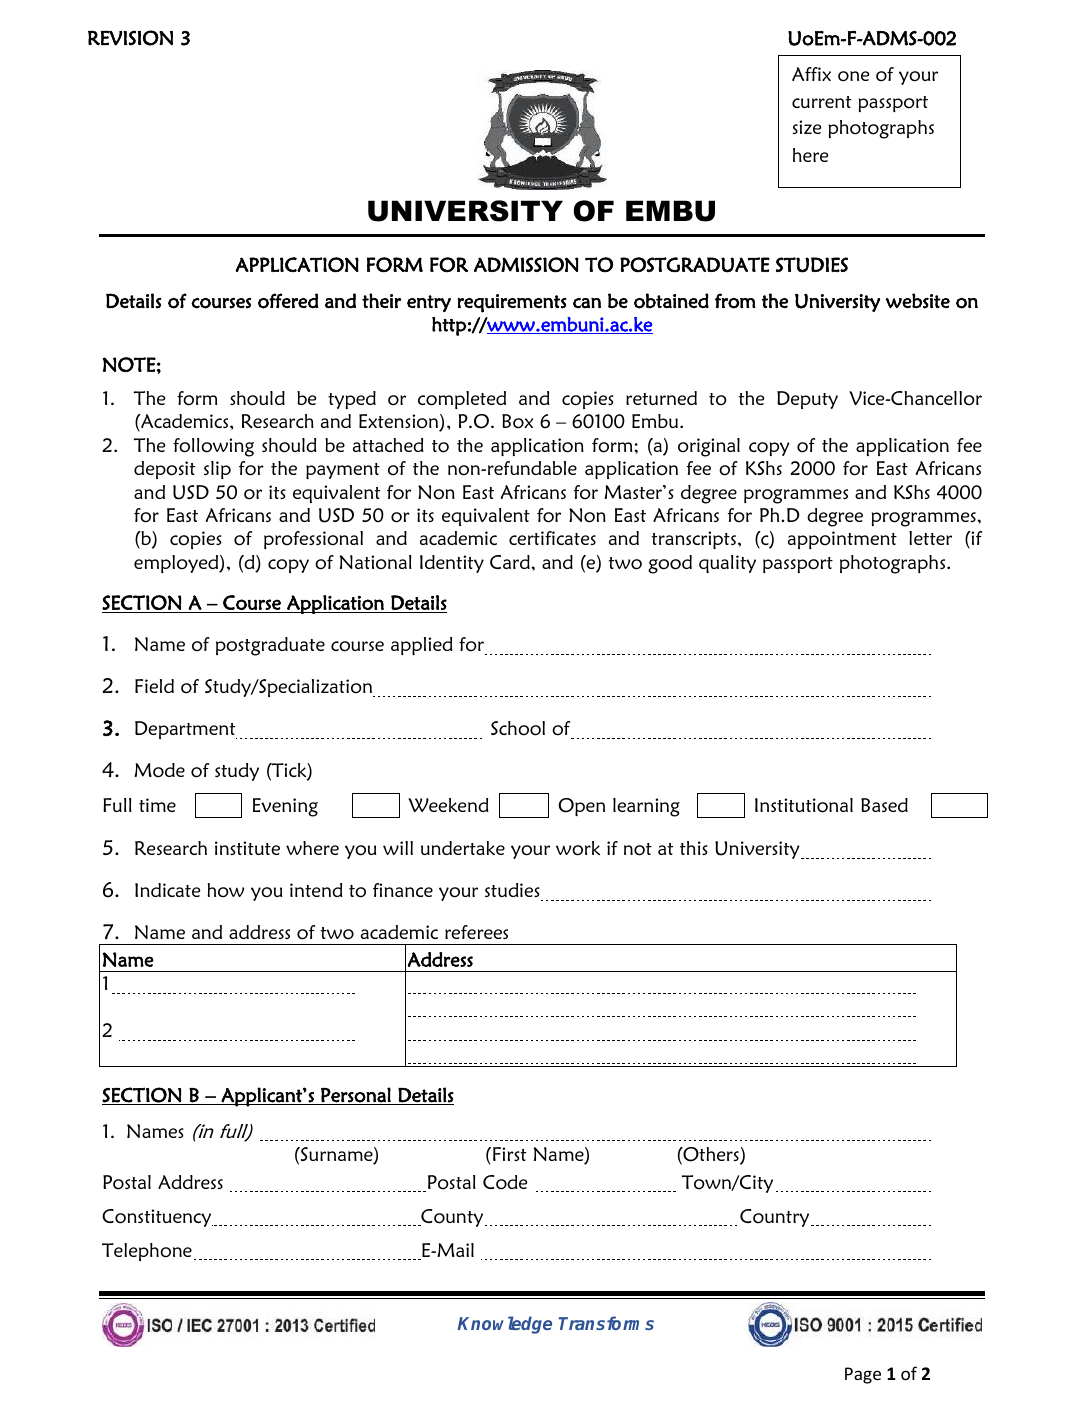 This page has height=1403, width=1084. Describe the element at coordinates (518, 728) in the page. I see `School` at that location.
